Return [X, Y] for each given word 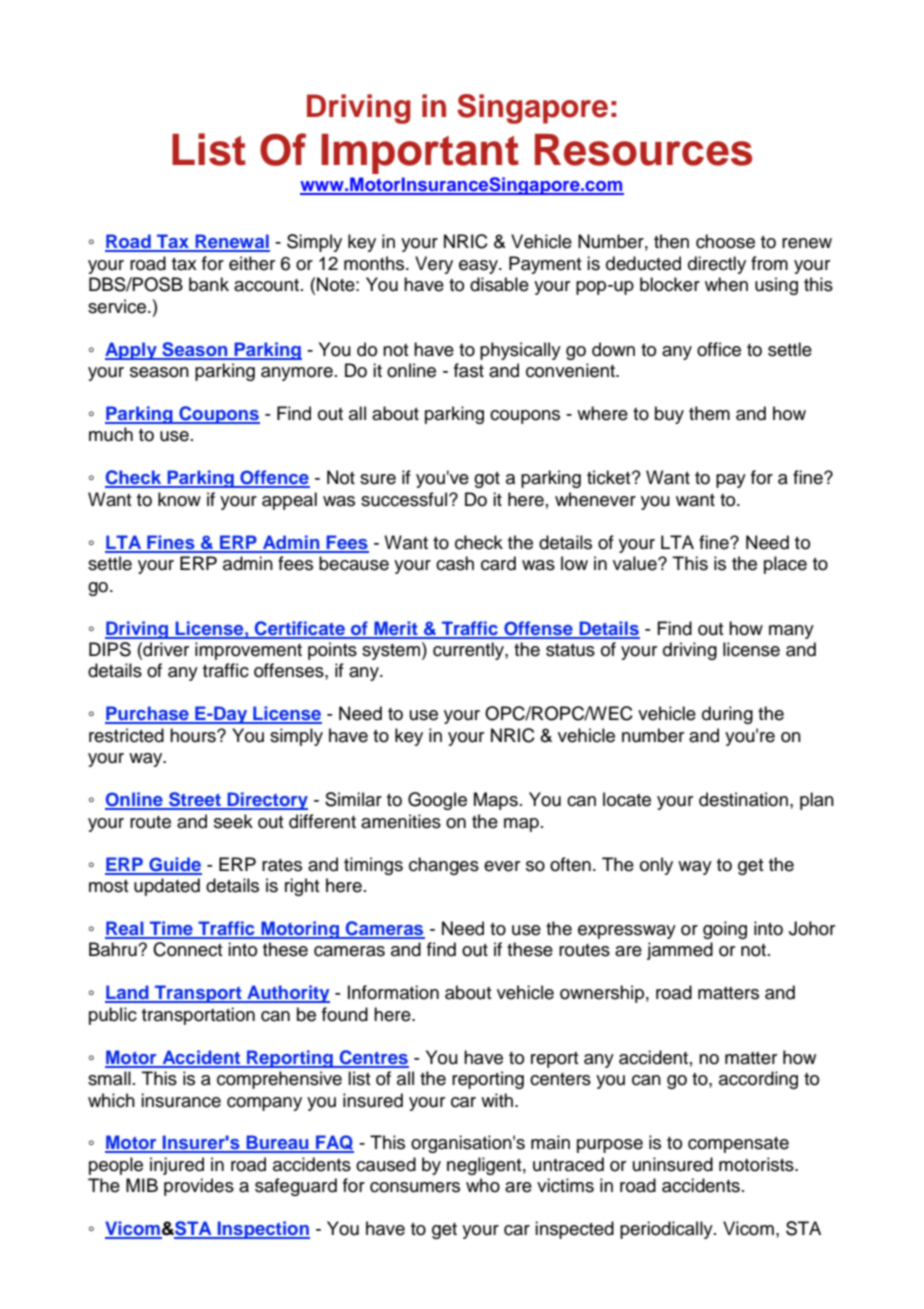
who [483, 1185]
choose [725, 241]
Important [420, 154]
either [252, 263]
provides [199, 1187]
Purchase [148, 714]
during [727, 715]
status [570, 650]
